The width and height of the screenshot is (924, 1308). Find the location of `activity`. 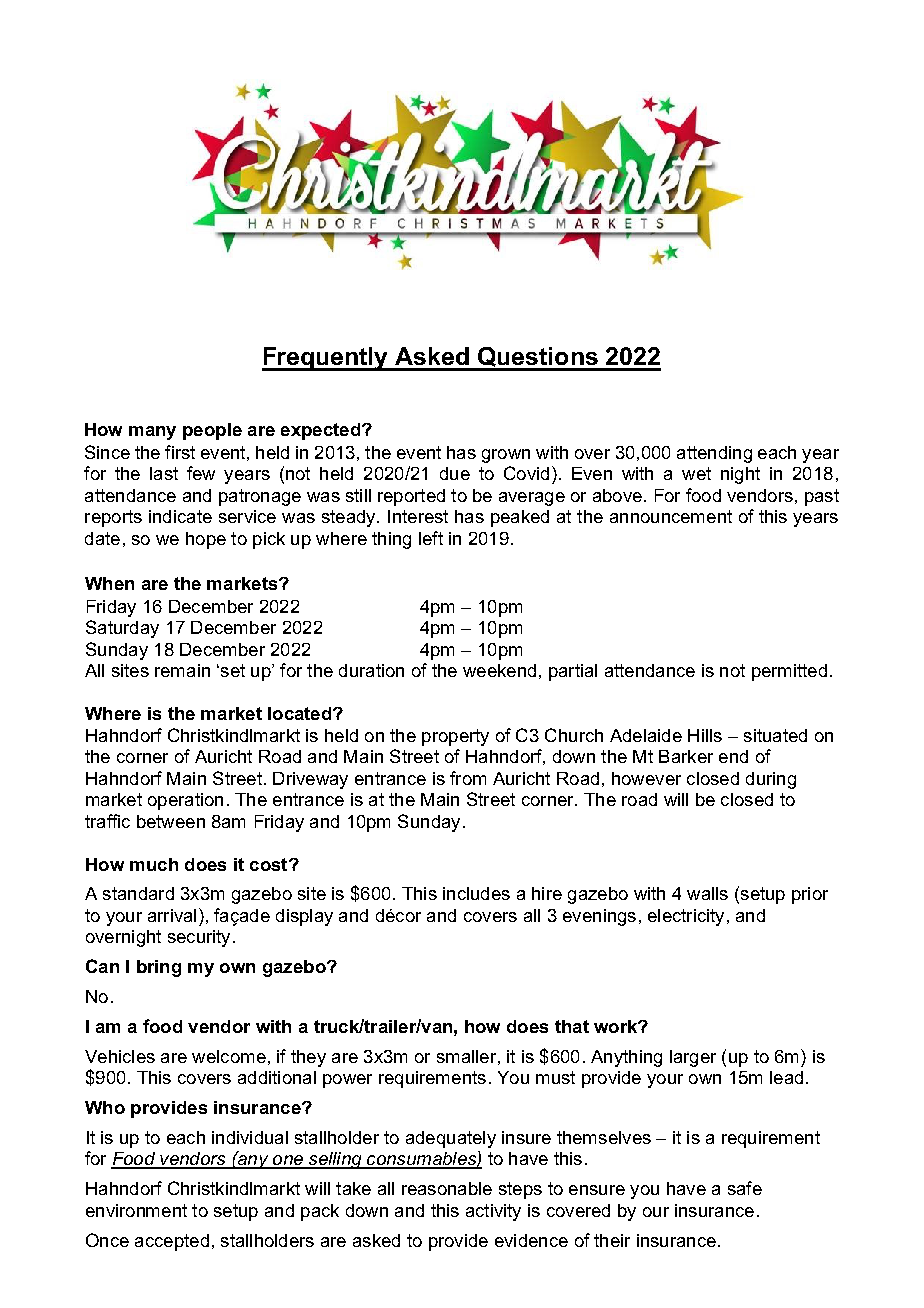

activity is located at coordinates (493, 1212).
